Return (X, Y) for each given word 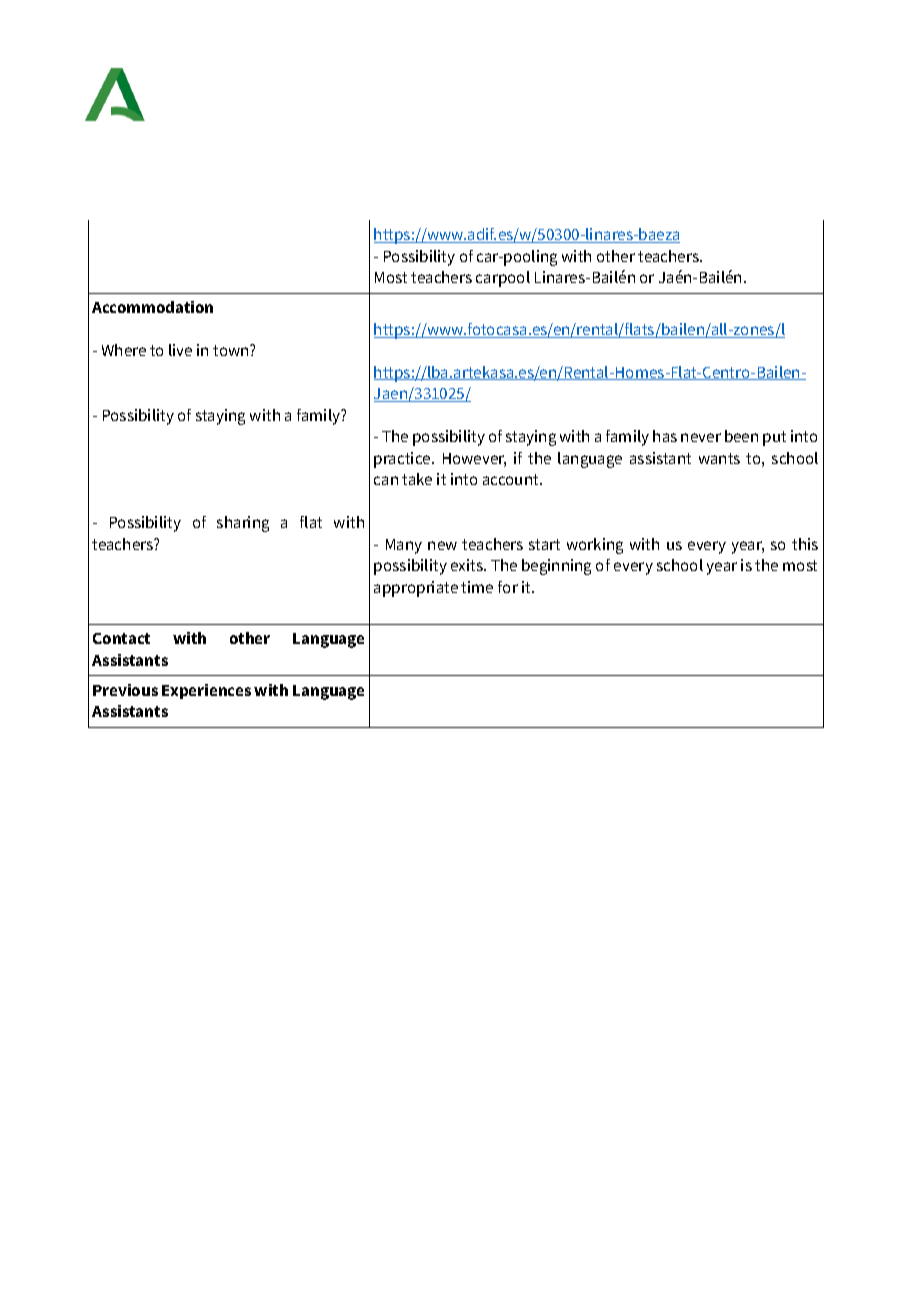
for (508, 587)
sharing (243, 524)
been (741, 436)
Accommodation (152, 307)
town (232, 350)
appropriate (416, 589)
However (474, 460)
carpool (503, 279)
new (442, 545)
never (701, 437)
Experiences (206, 691)
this (805, 544)
